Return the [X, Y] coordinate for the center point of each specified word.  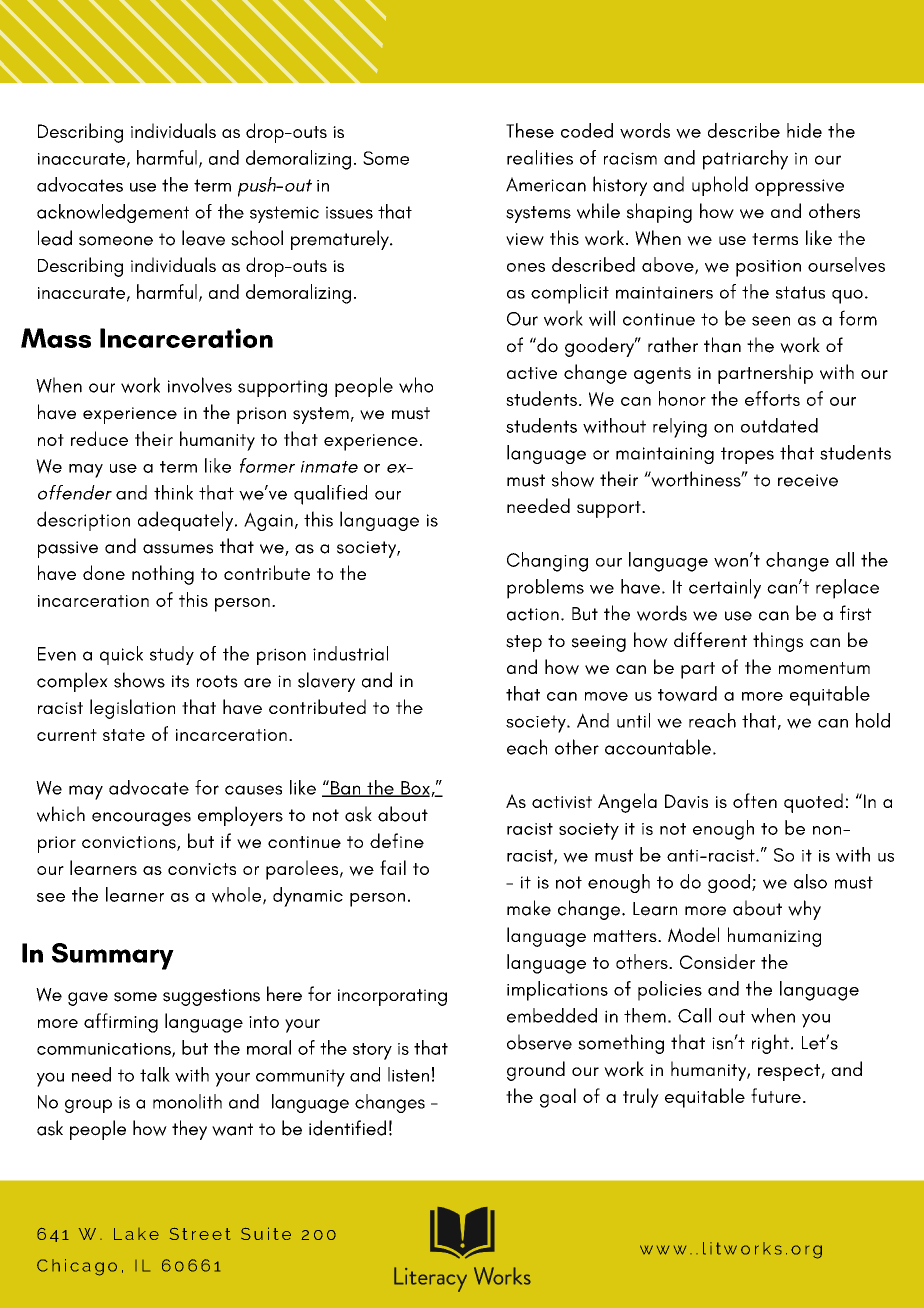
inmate [329, 467]
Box [415, 789]
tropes [747, 455]
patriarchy [745, 160]
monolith [187, 1101]
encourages [141, 819]
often [755, 800]
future [776, 1095]
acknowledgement [113, 213]
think [173, 492]
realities [540, 157]
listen [408, 1074]
